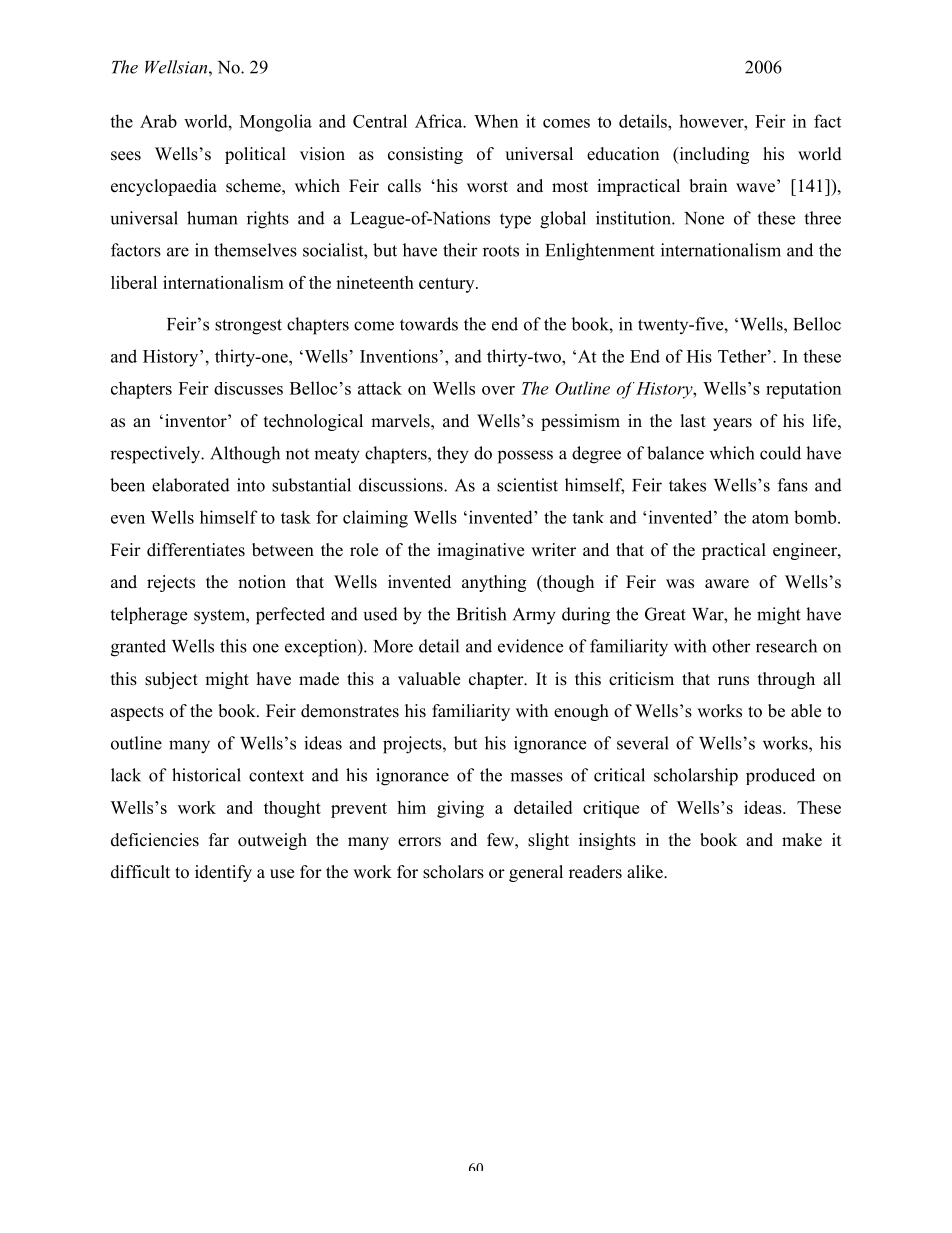 The image size is (952, 1233). What do you see at coordinates (219, 839) in the document?
I see `far` at bounding box center [219, 839].
